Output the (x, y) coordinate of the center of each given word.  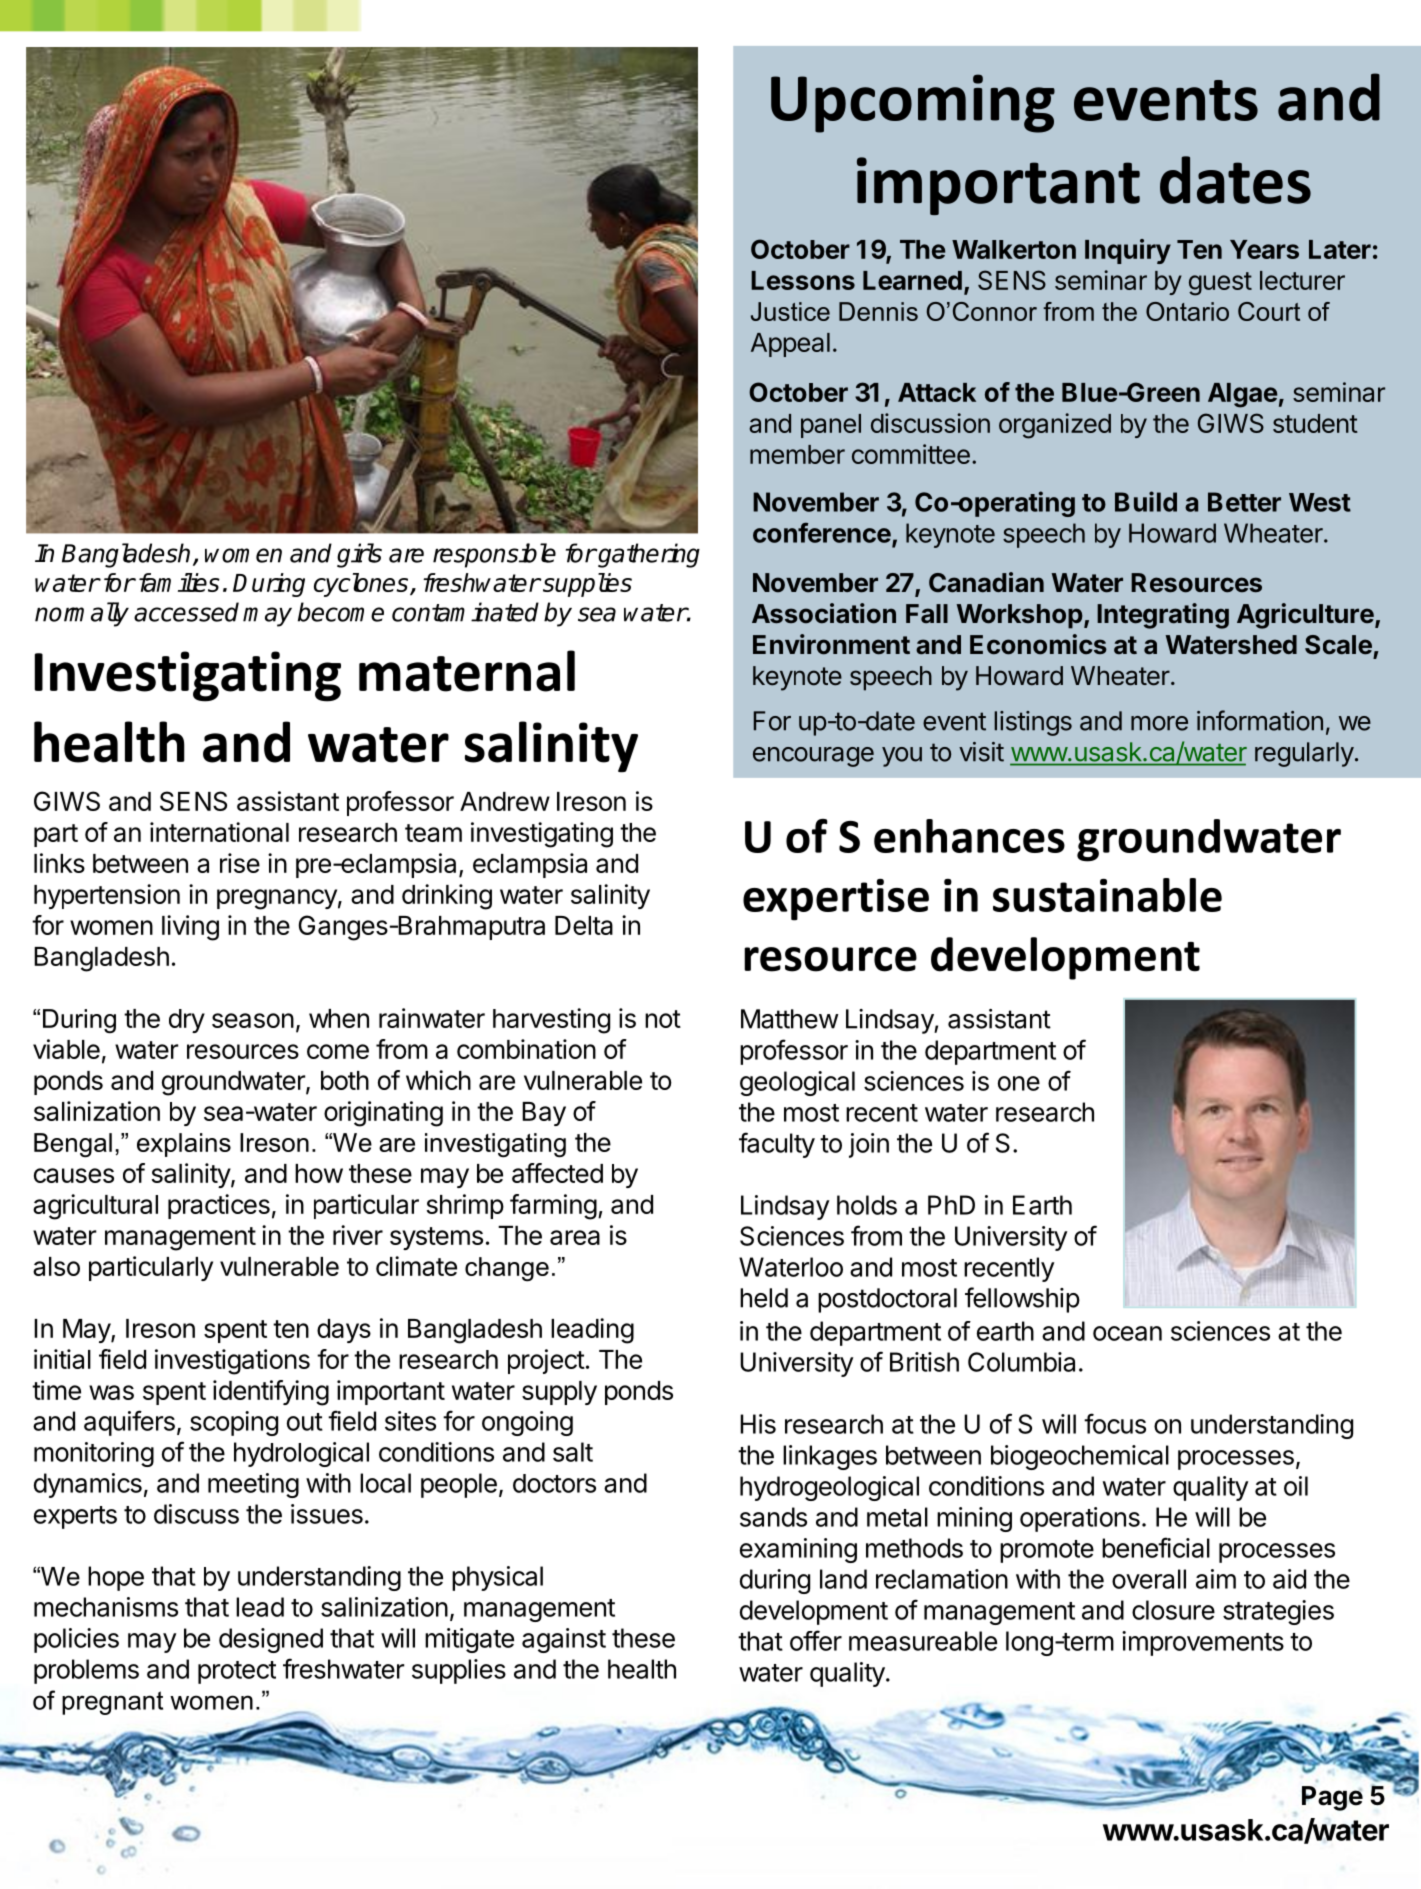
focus (1115, 1423)
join (869, 1145)
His (758, 1424)
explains (184, 1145)
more (1159, 723)
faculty (777, 1145)
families (179, 582)
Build (1146, 501)
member (797, 454)
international (219, 832)
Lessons (803, 280)
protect (237, 1672)
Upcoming (913, 103)
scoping (234, 1423)
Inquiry (1128, 251)
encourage (813, 757)
